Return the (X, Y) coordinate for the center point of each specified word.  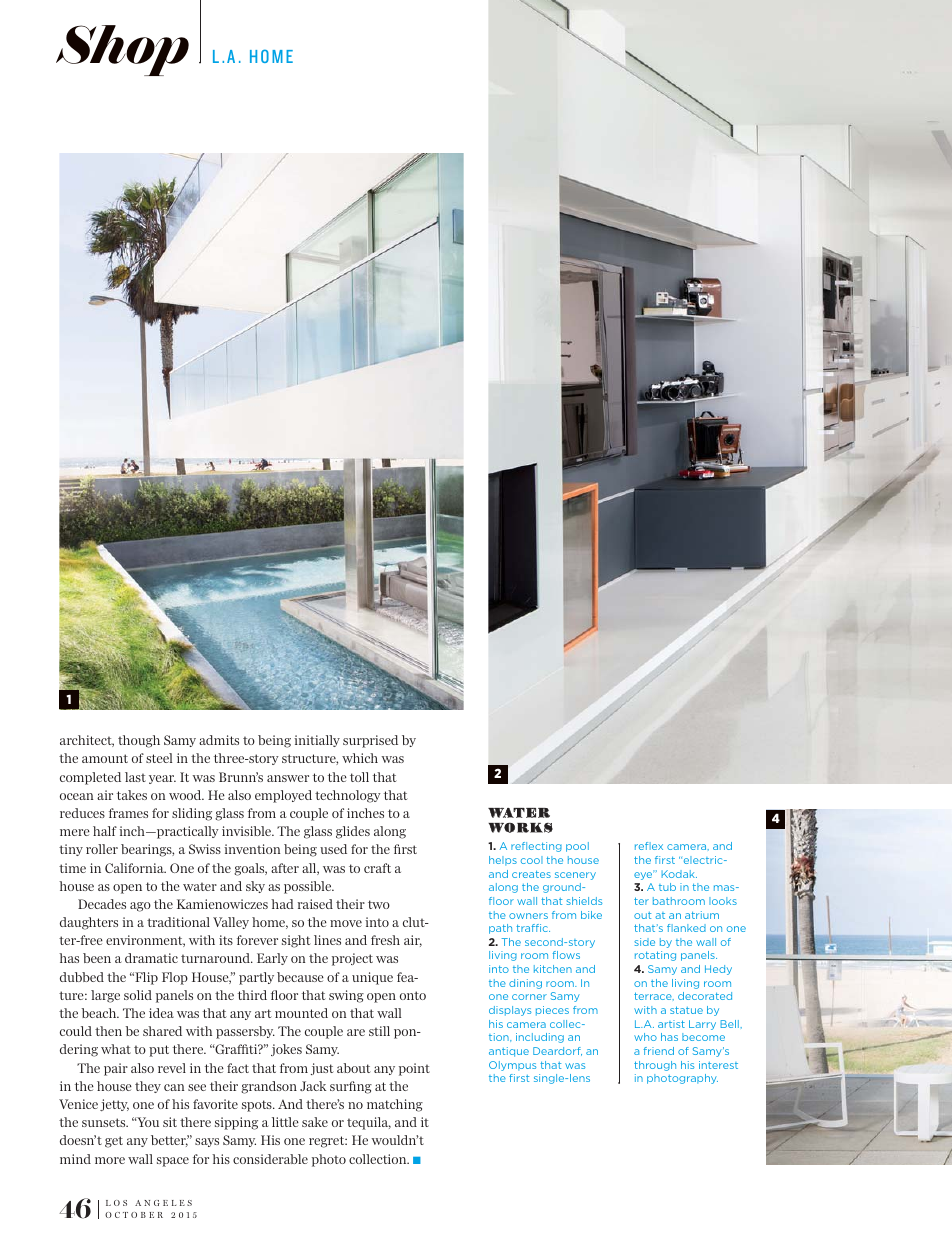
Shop (122, 50)
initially (317, 741)
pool (577, 847)
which (360, 758)
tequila (369, 1123)
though (139, 741)
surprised (370, 741)
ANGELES (163, 1203)
